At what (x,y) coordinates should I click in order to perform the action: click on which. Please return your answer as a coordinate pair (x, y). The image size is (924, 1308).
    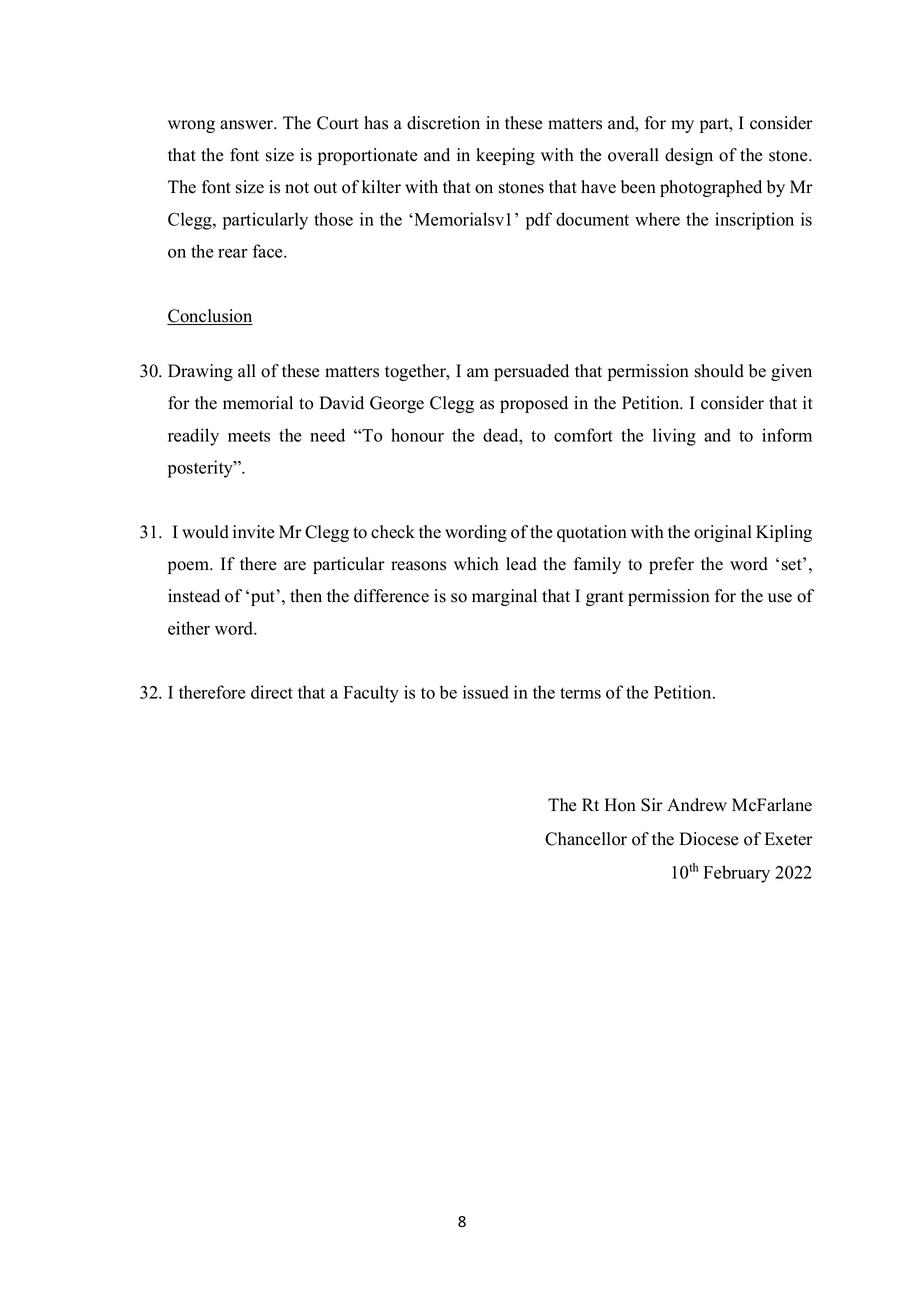
    Looking at the image, I should click on (476, 564).
